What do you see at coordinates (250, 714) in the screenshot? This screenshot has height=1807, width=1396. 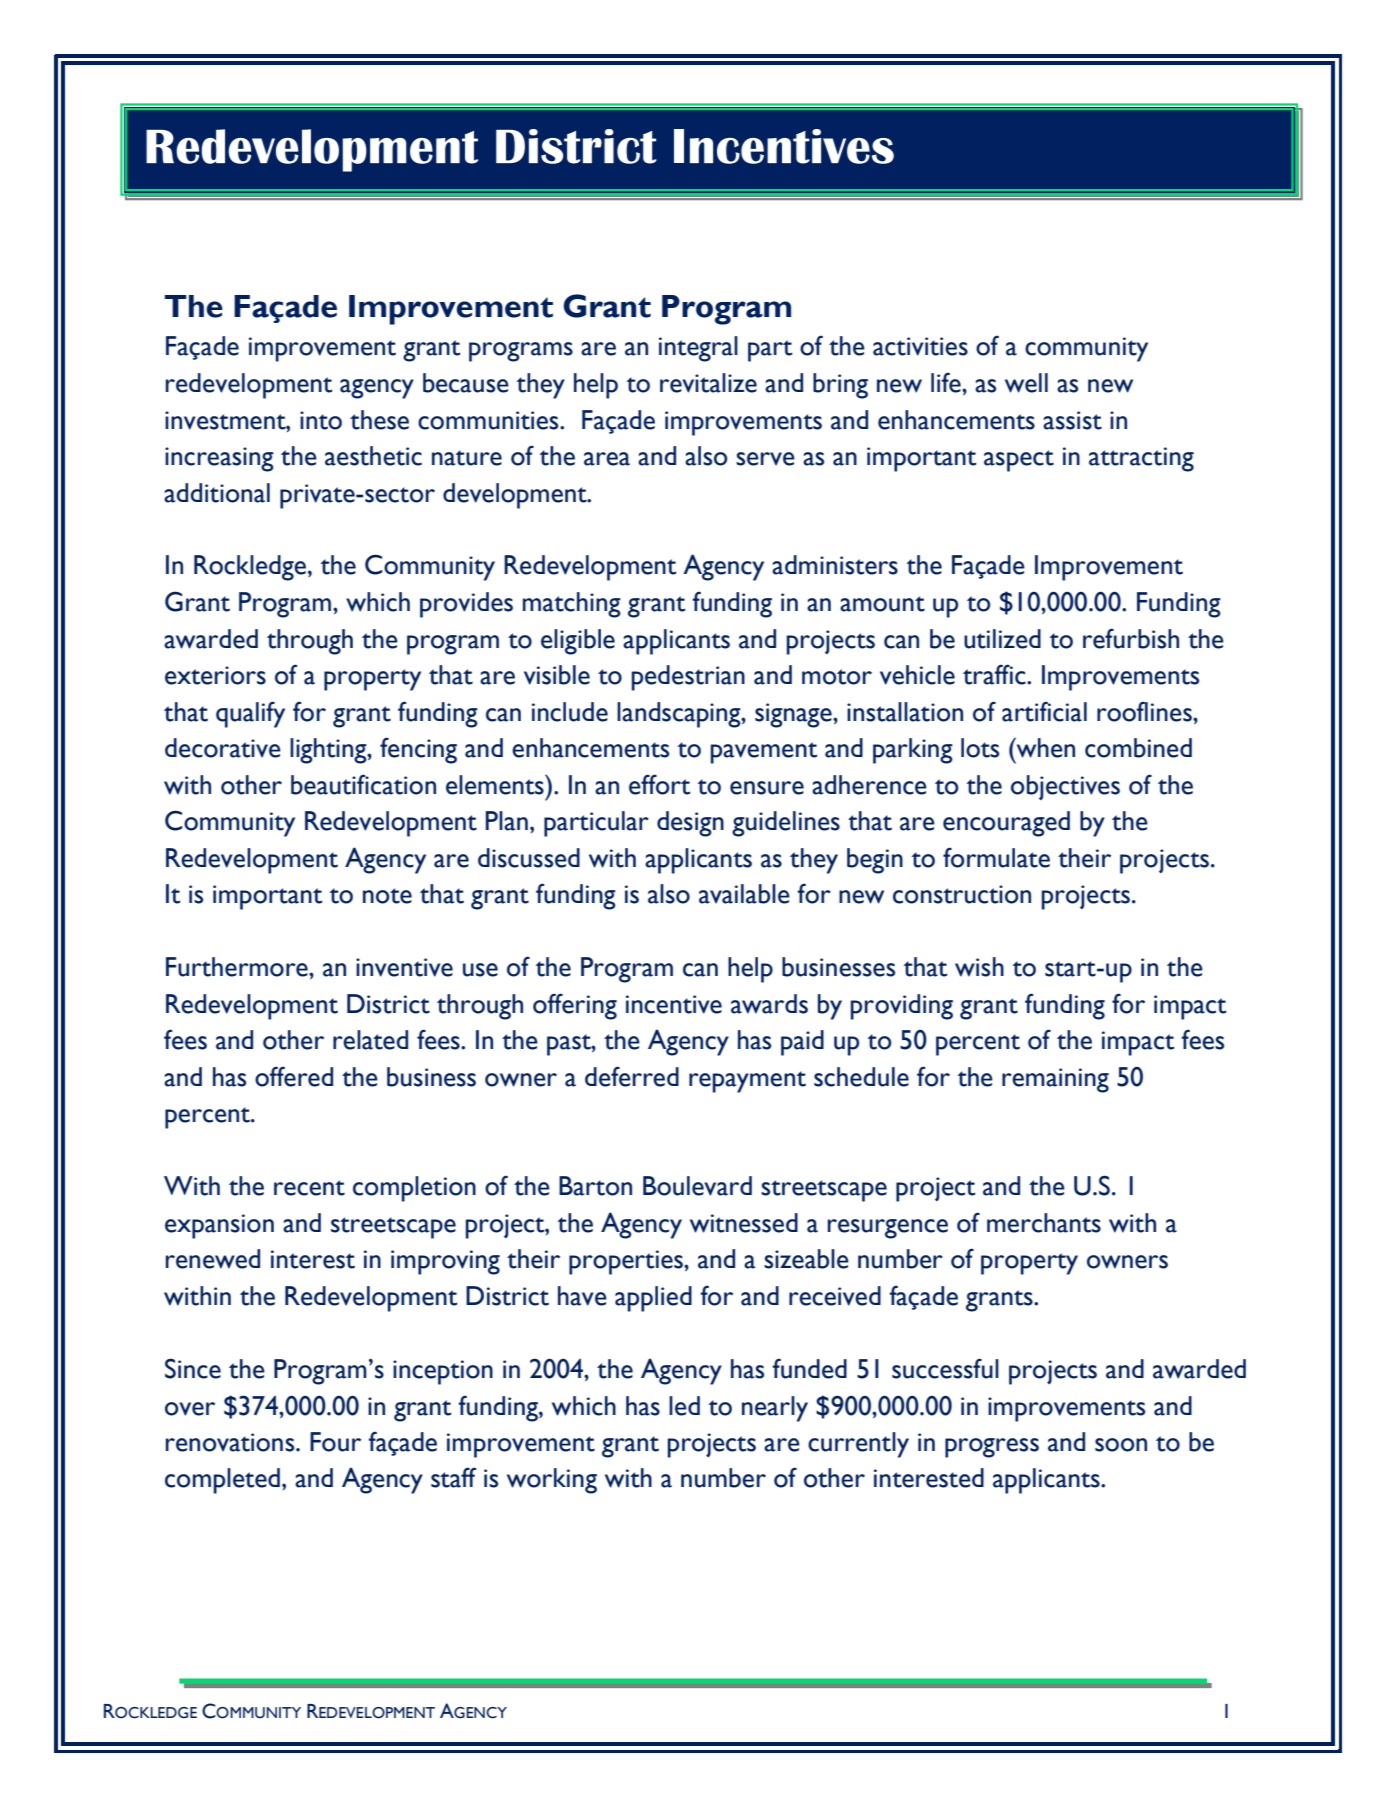 I see `qualify` at bounding box center [250, 714].
